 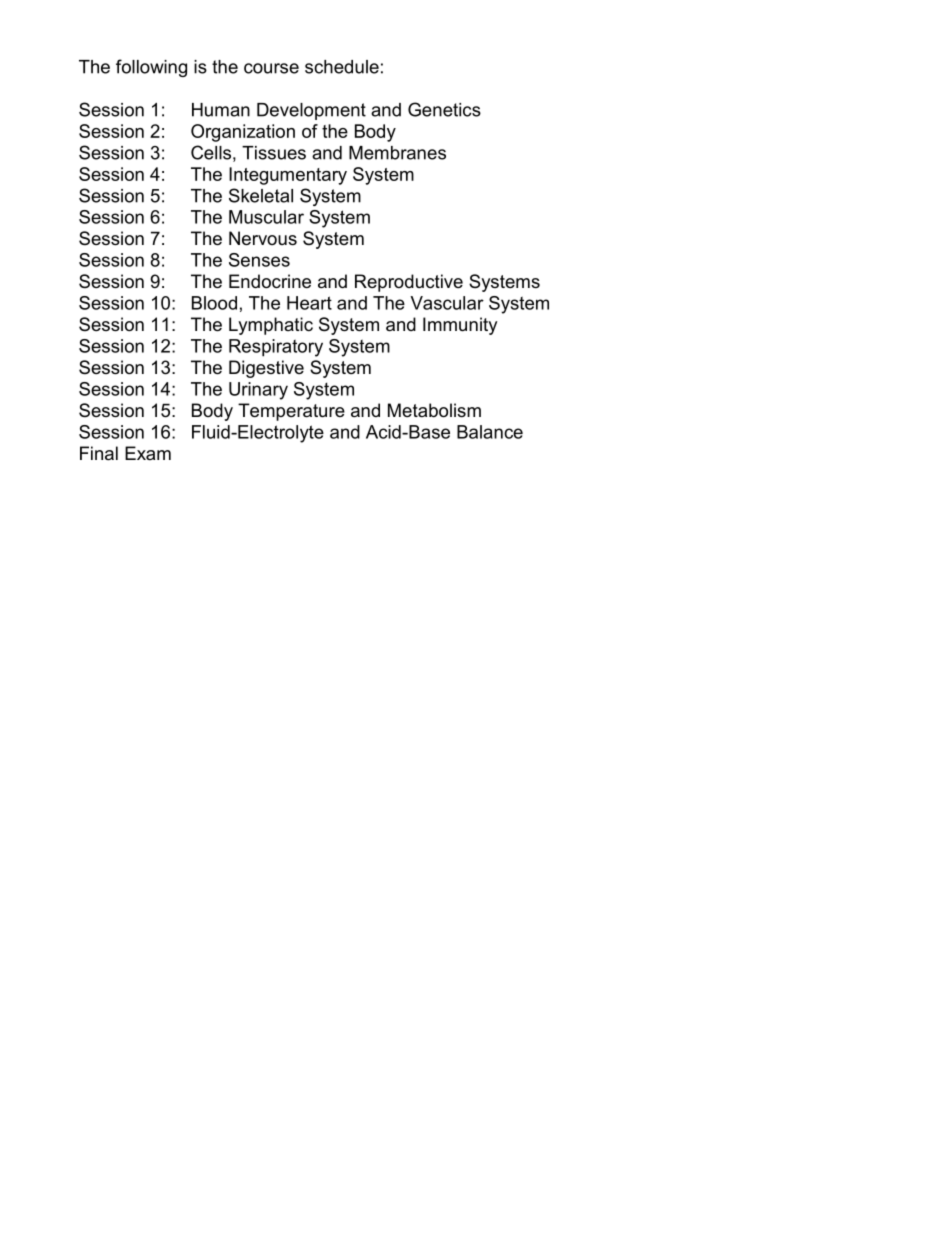 I want to click on Exam, so click(x=148, y=453).
